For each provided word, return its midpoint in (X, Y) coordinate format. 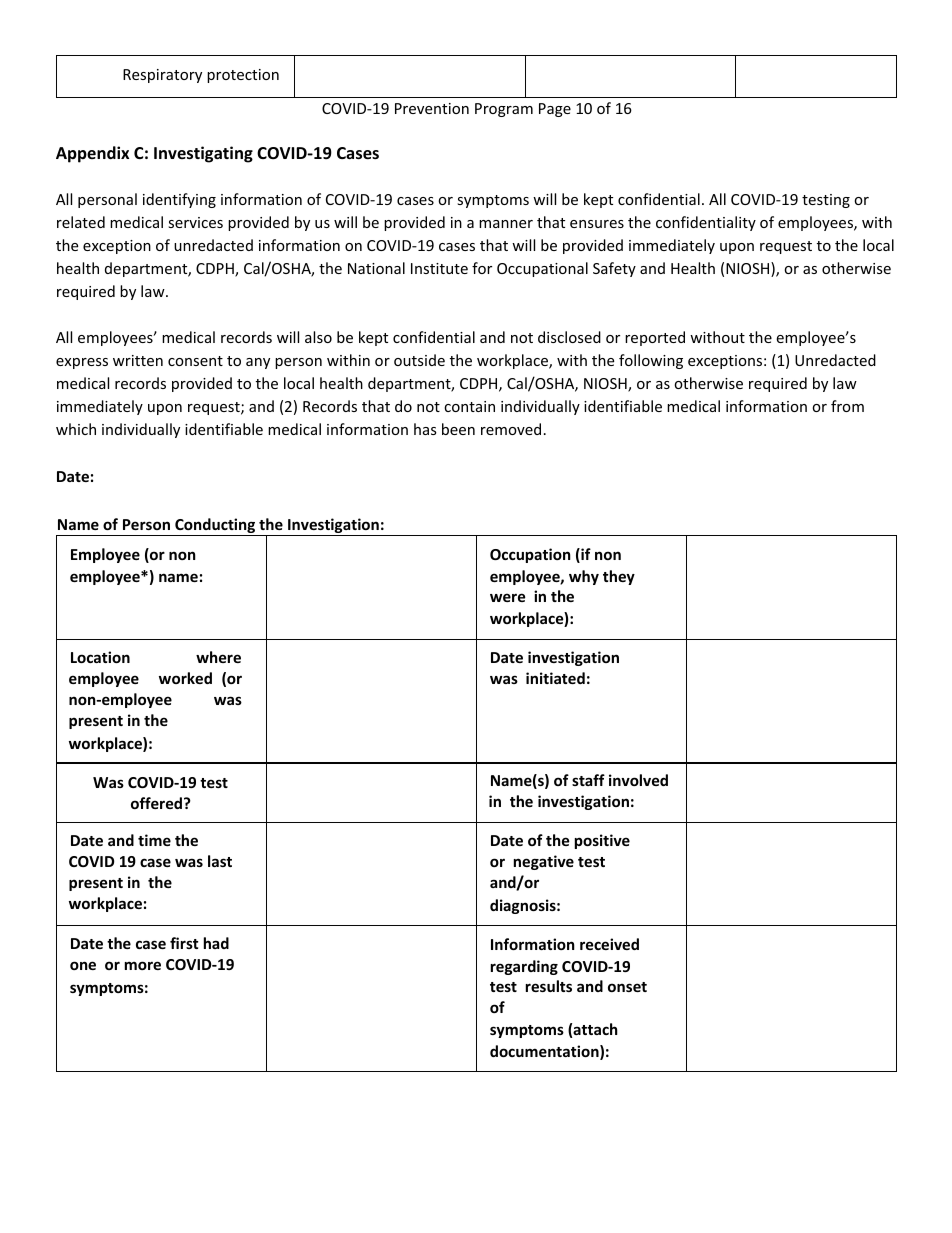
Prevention (432, 108)
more (143, 965)
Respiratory (162, 76)
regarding (524, 967)
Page (555, 110)
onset (627, 987)
